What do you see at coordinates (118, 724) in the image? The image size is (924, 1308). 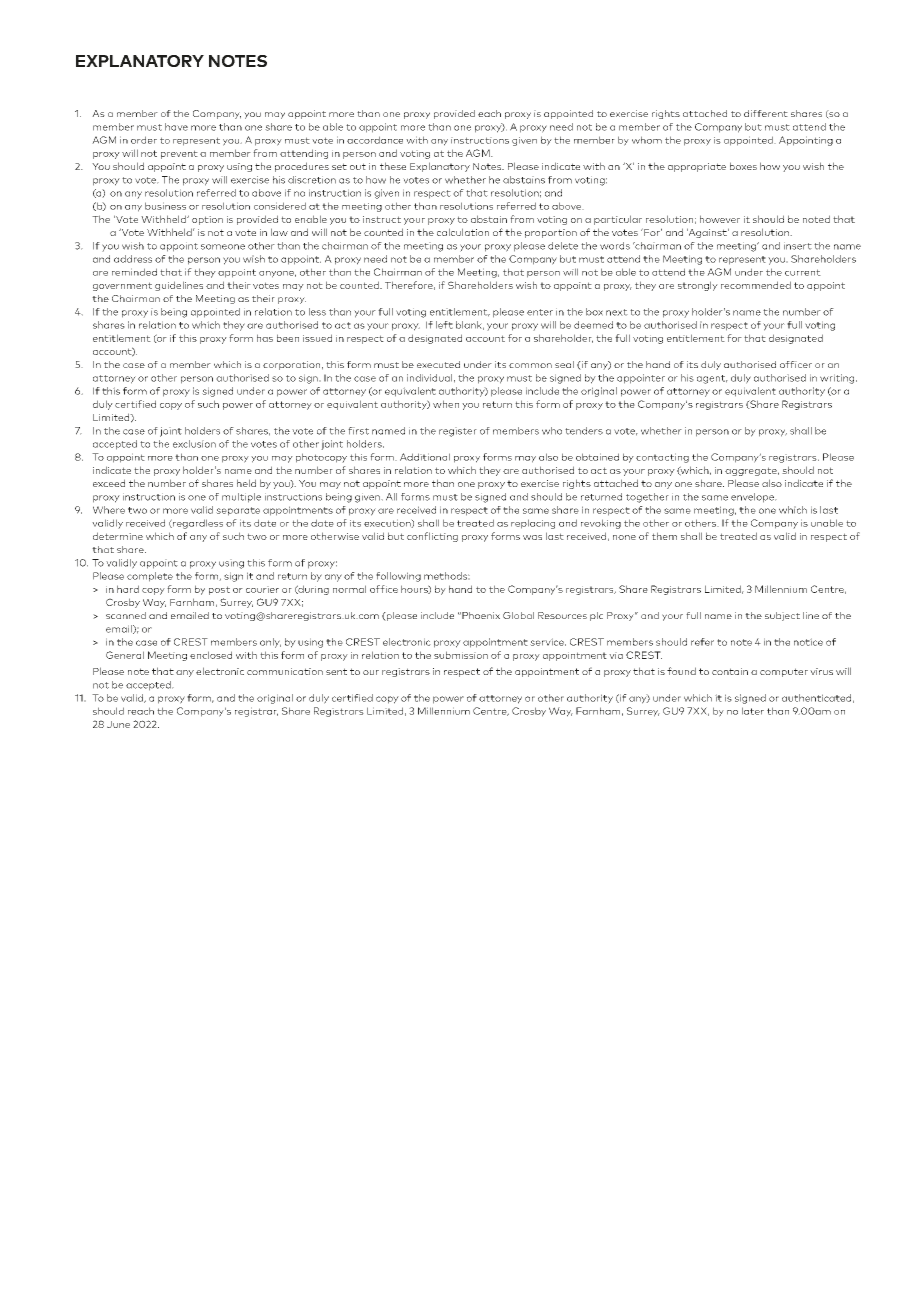 I see `June` at bounding box center [118, 724].
